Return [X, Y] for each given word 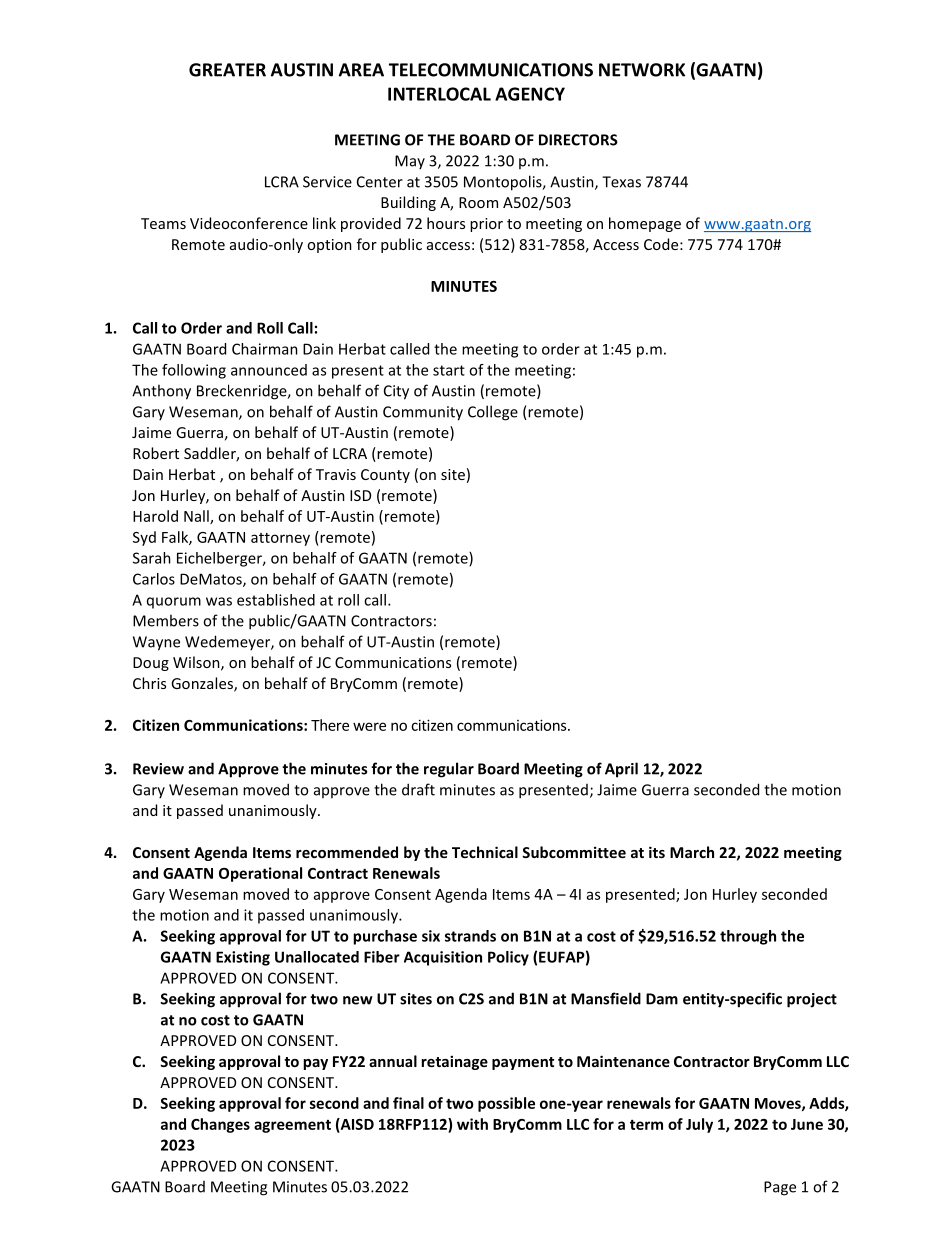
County [385, 476]
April [621, 770]
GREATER [227, 70]
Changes [220, 1125]
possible [506, 1104]
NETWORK [642, 70]
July [699, 1125]
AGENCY [530, 94]
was [219, 601]
